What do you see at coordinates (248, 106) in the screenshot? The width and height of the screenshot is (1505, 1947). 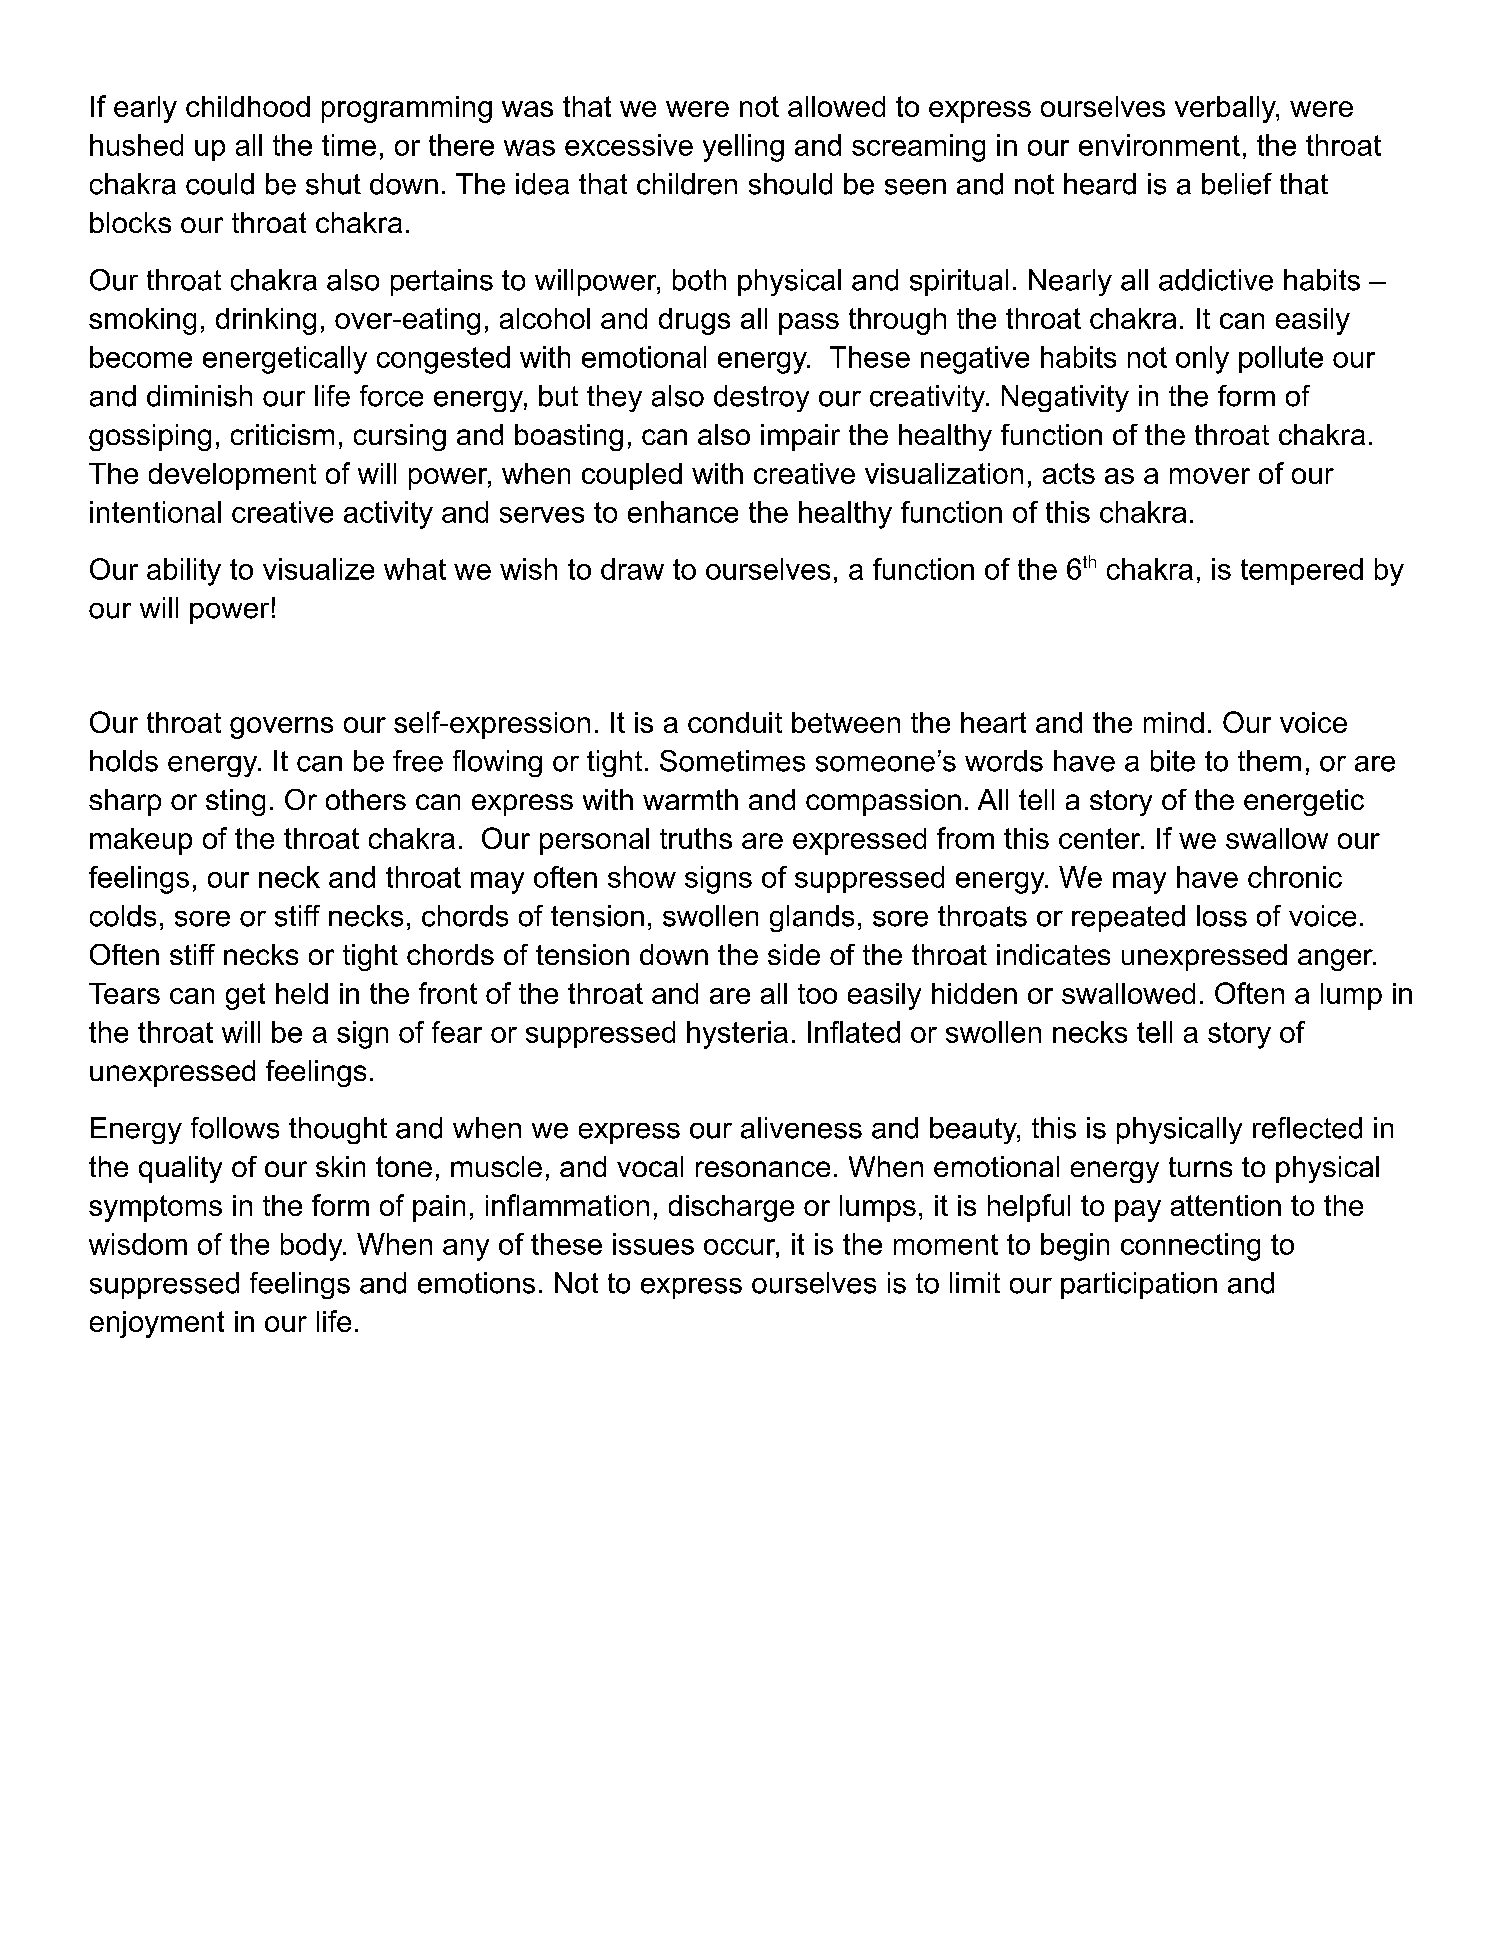 I see `childhood` at bounding box center [248, 106].
